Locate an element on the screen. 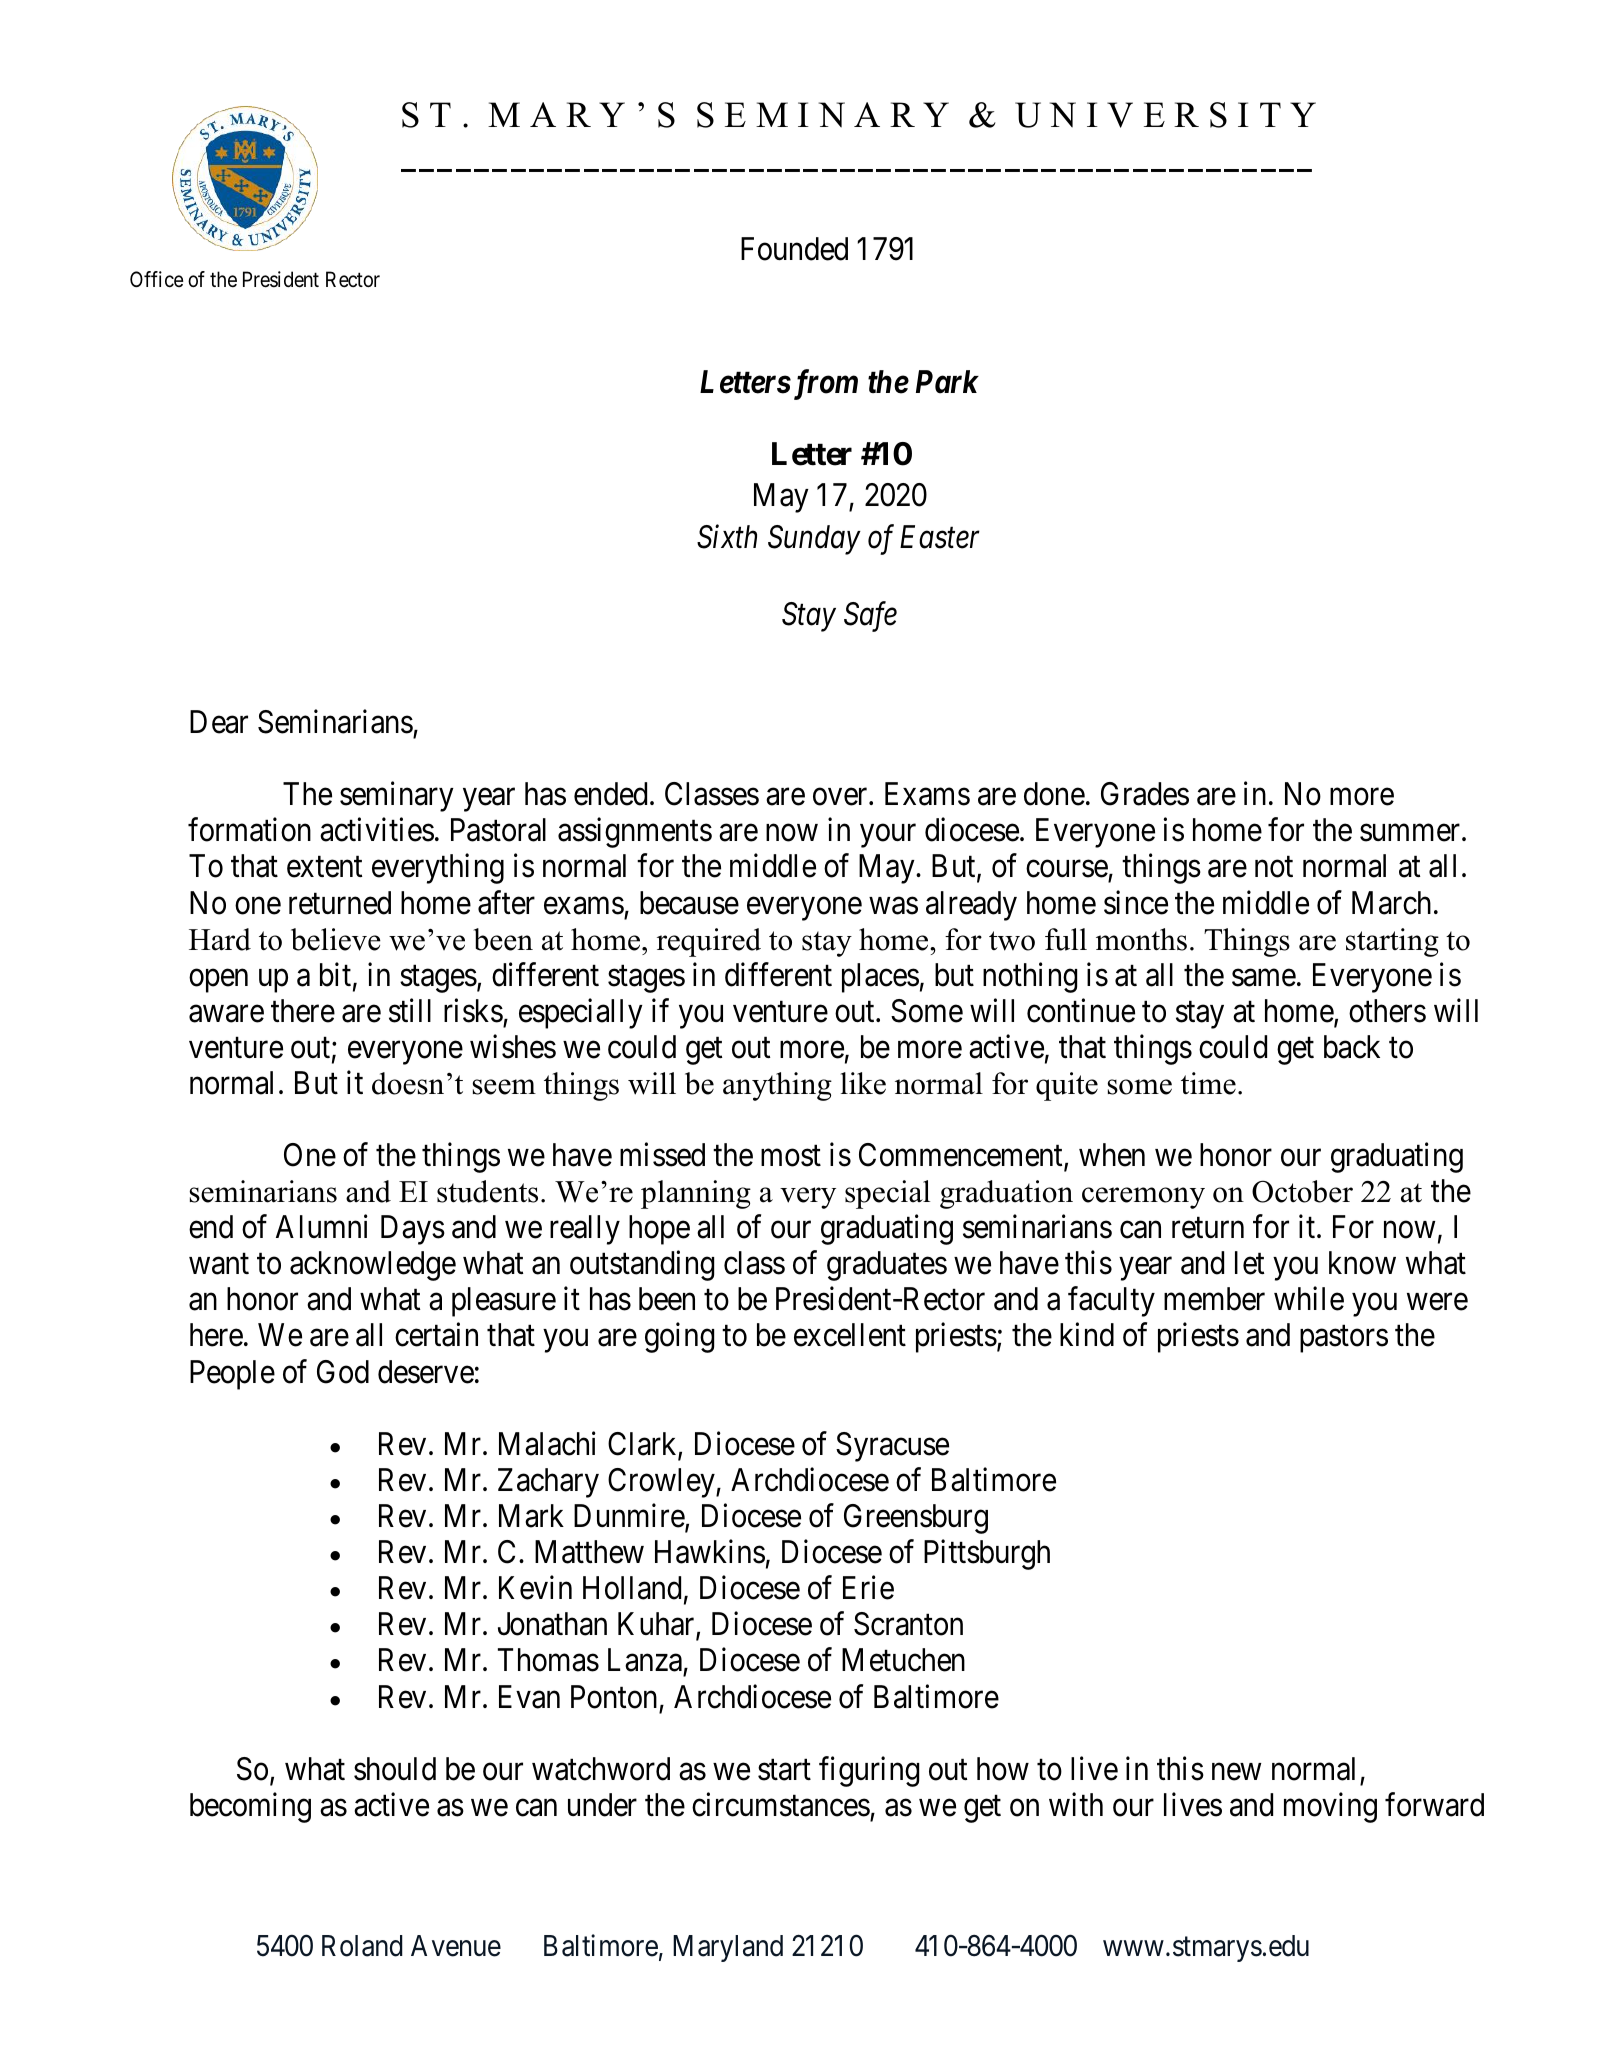 The image size is (1600, 2070). Roland is located at coordinates (362, 1946).
